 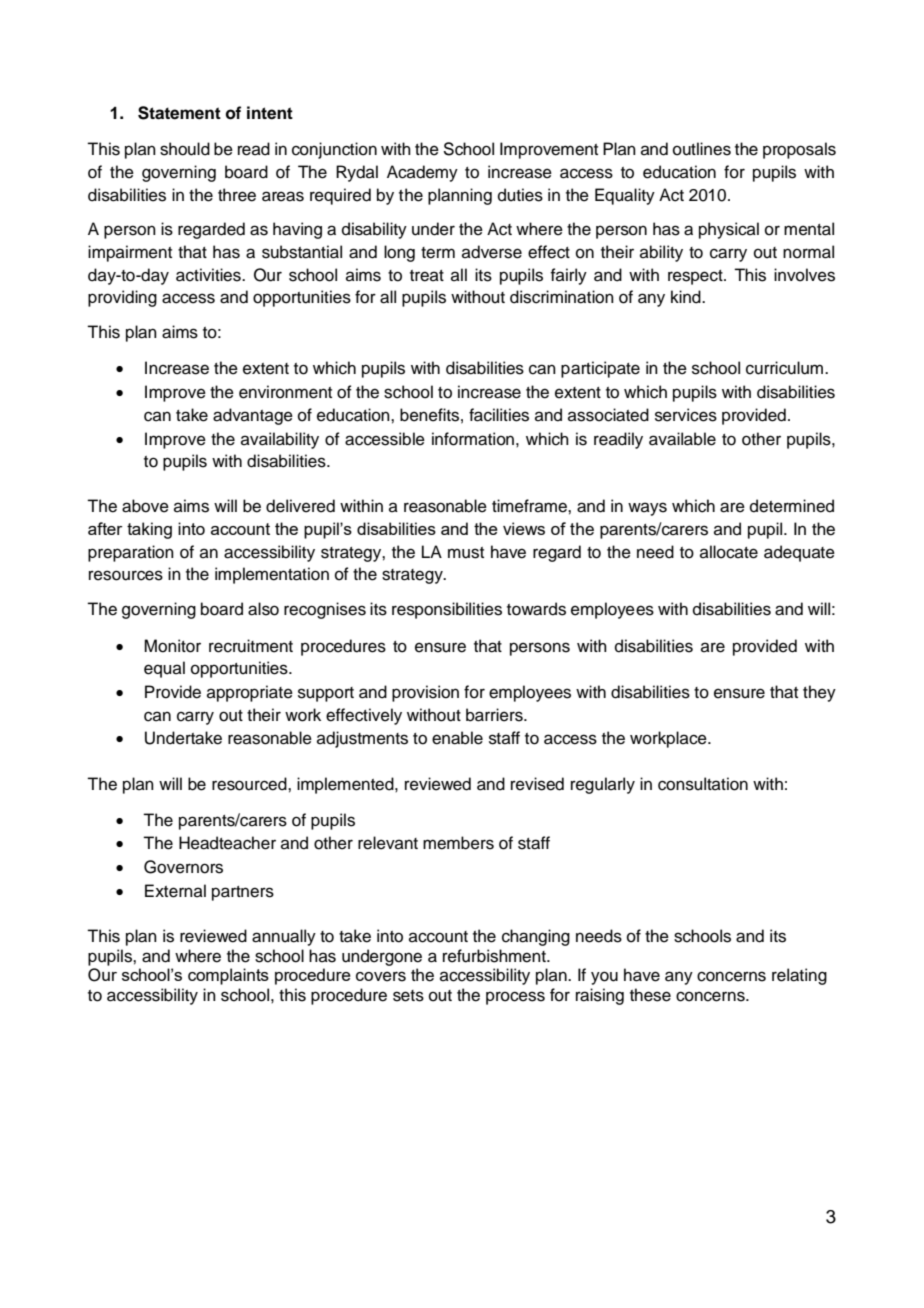 What do you see at coordinates (228, 976) in the screenshot?
I see `complaints` at bounding box center [228, 976].
